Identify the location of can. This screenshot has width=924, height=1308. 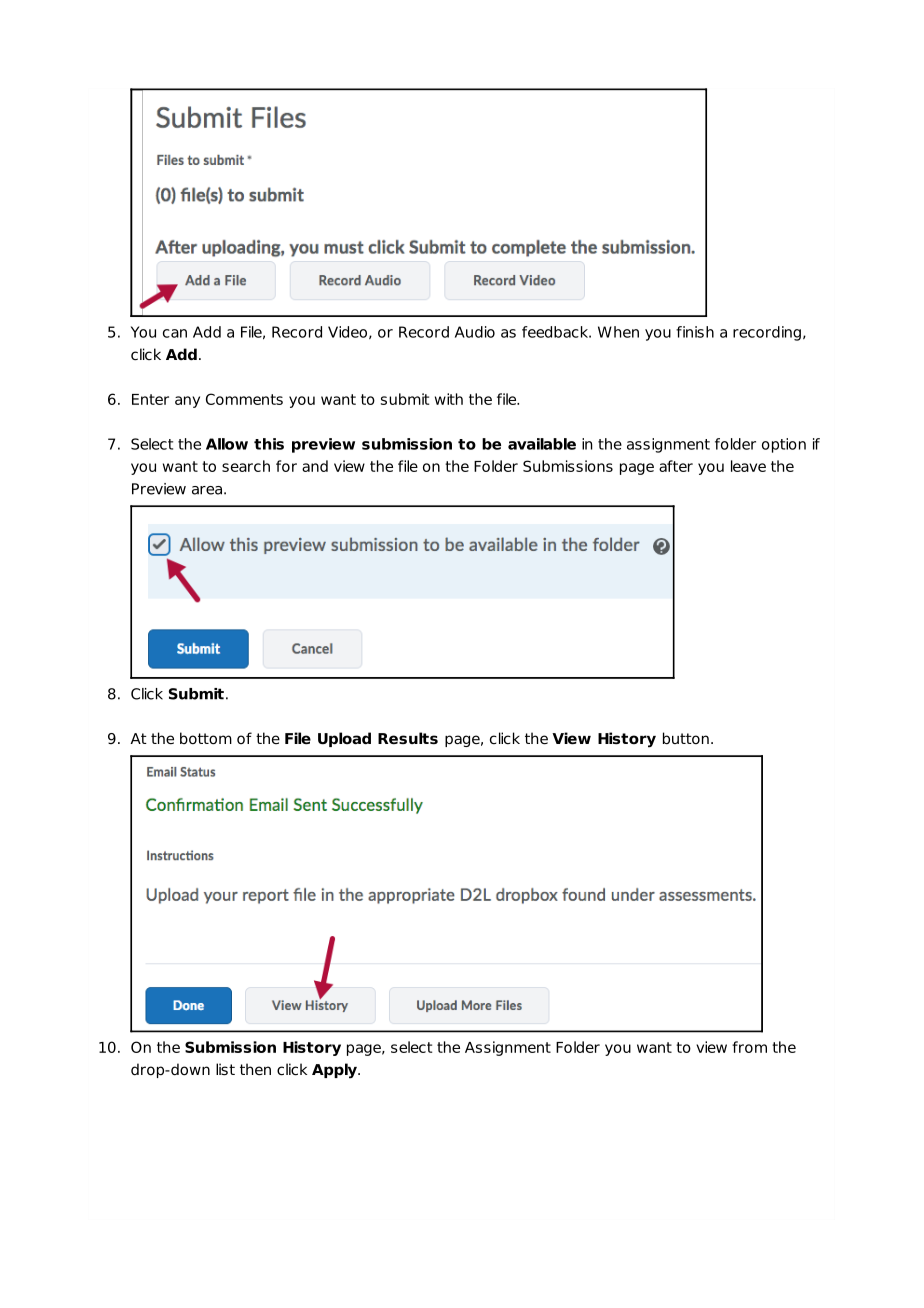
(175, 333).
